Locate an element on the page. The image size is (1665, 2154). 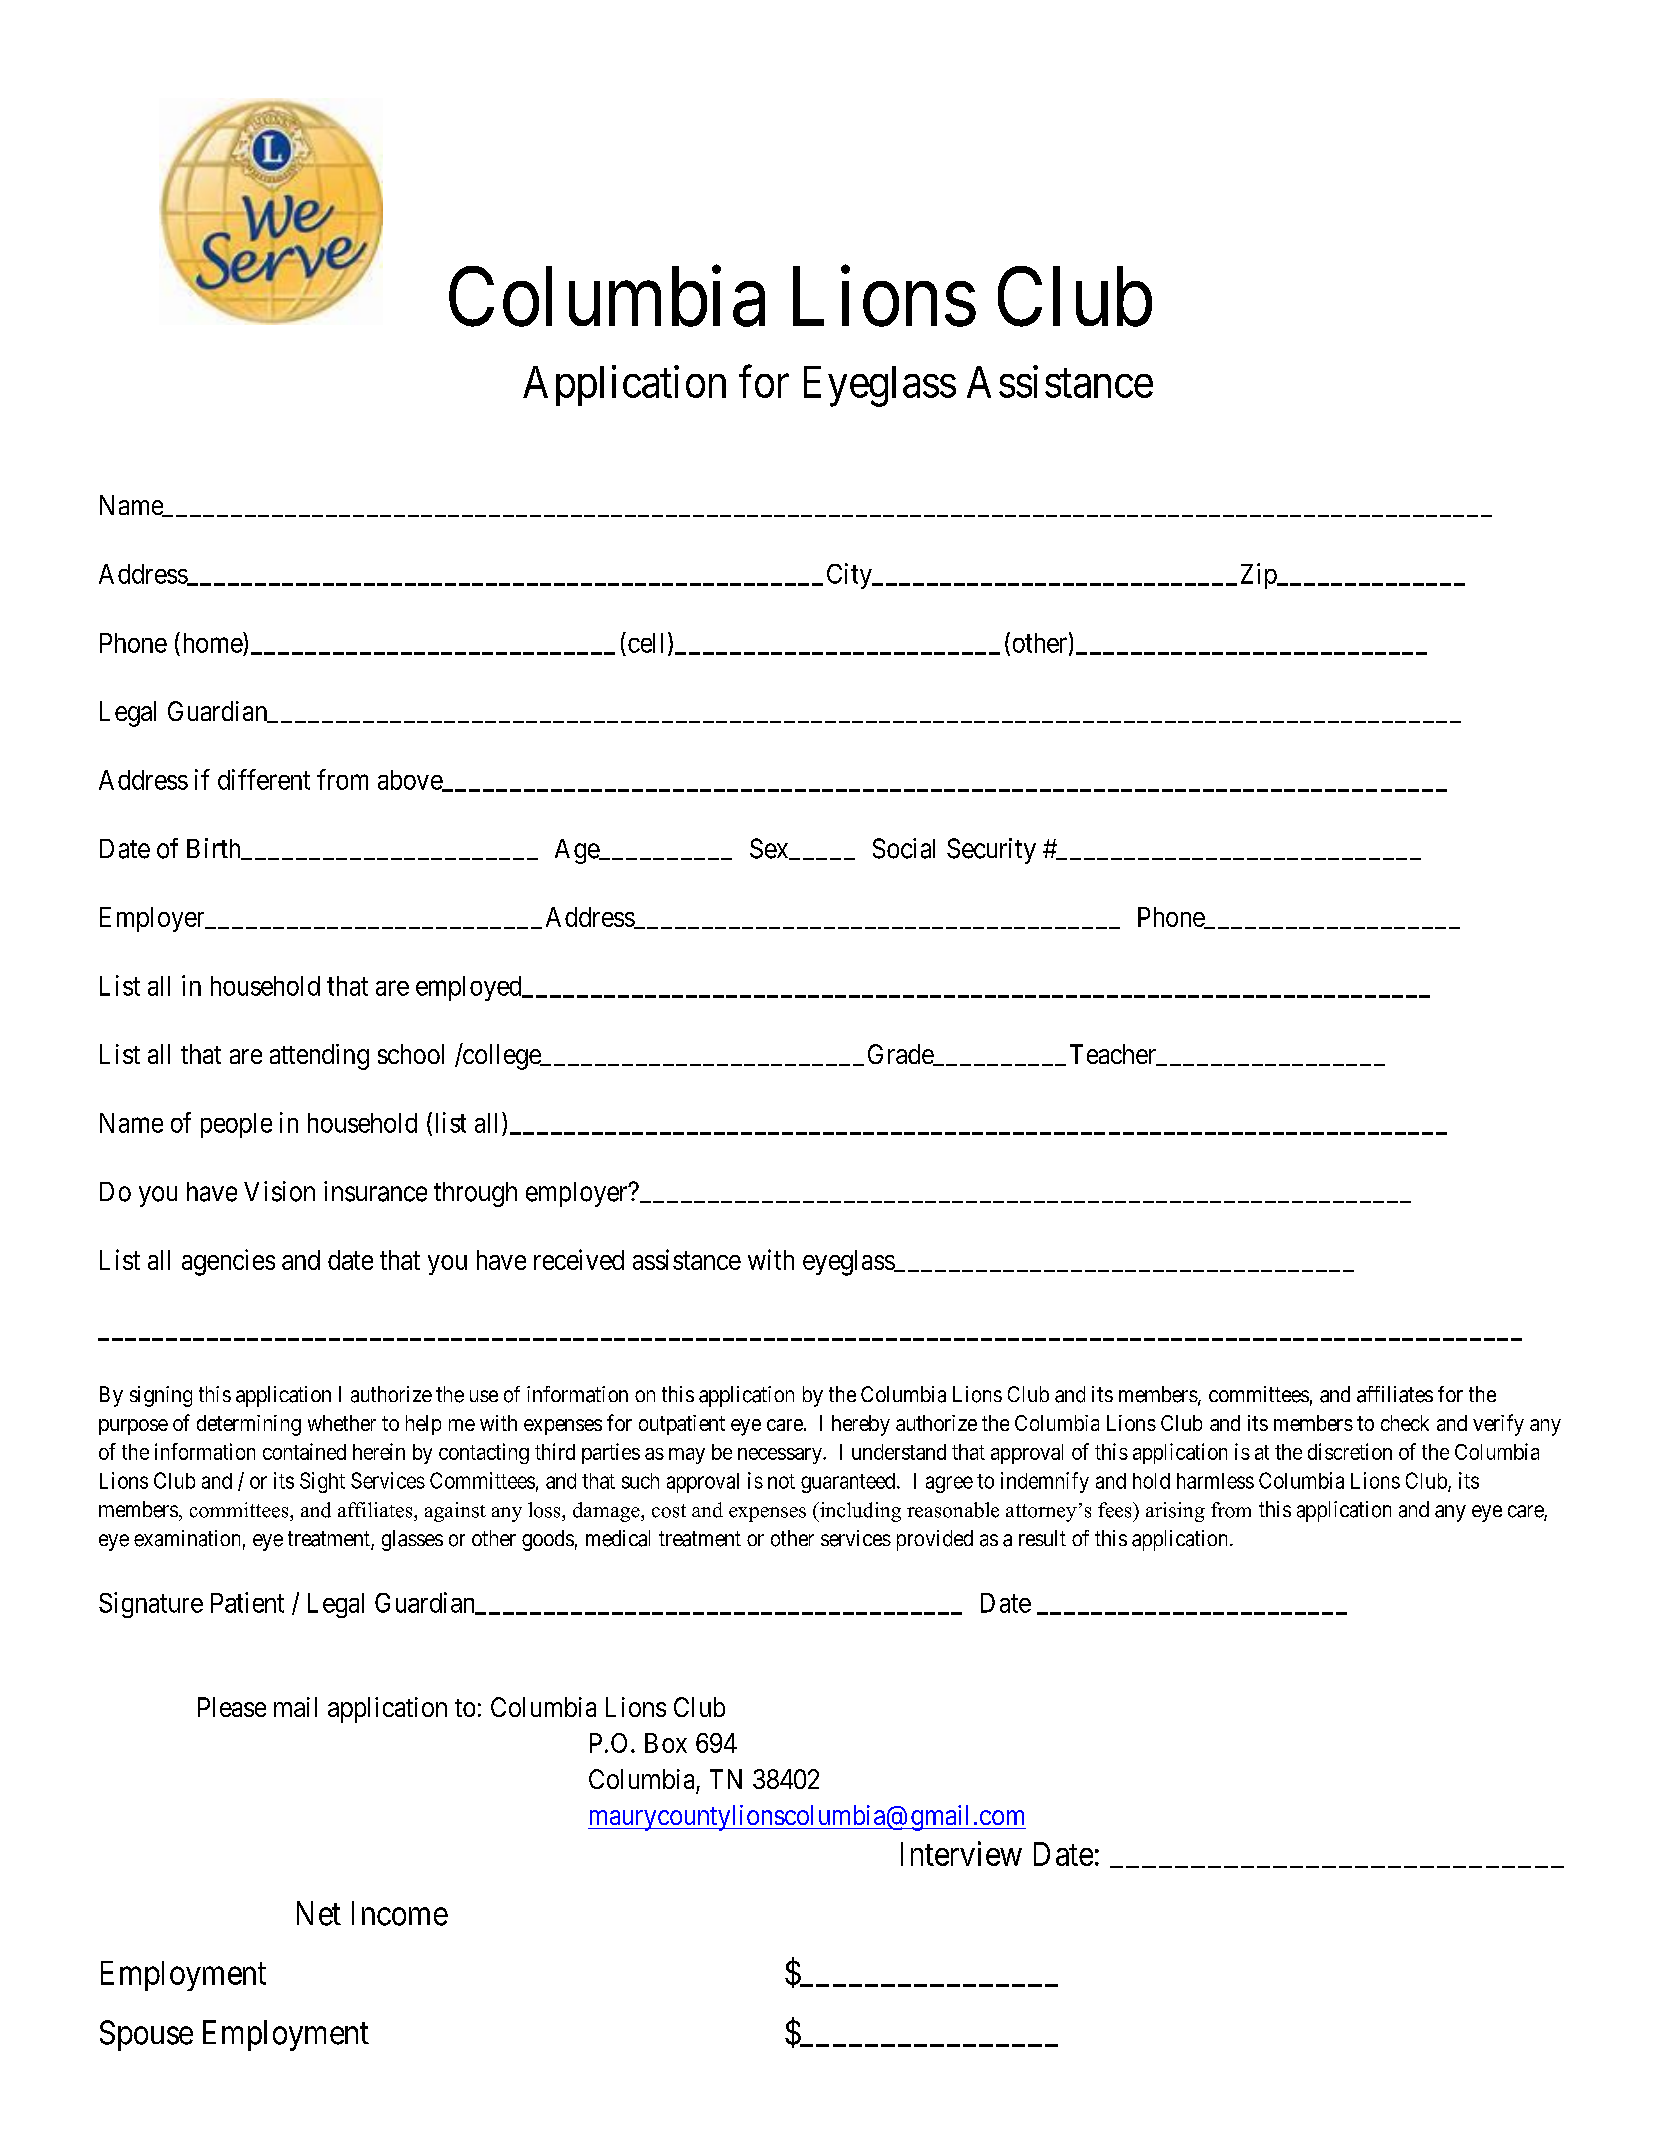
arising is located at coordinates (1175, 1512).
